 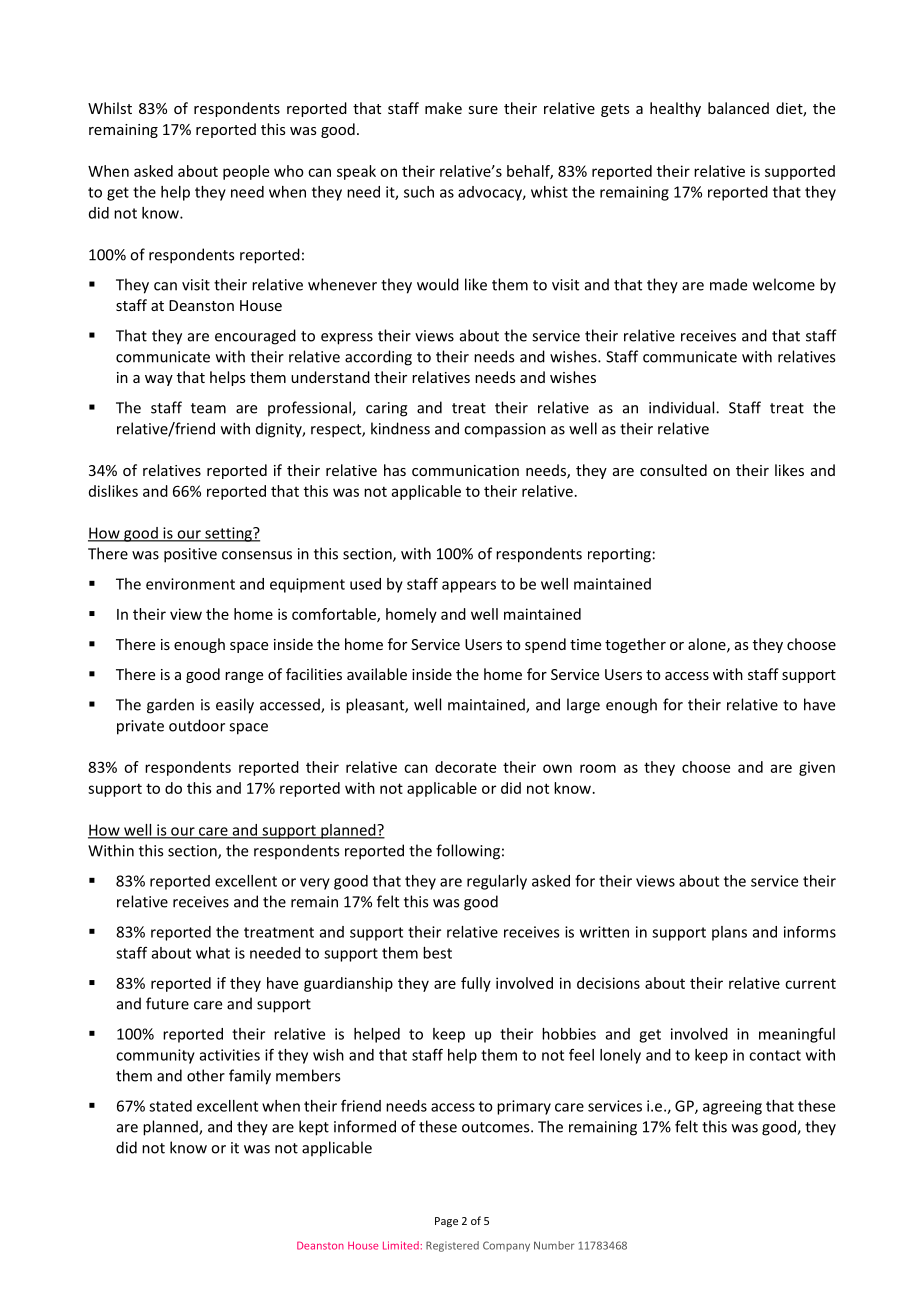 I want to click on people, so click(x=246, y=172).
